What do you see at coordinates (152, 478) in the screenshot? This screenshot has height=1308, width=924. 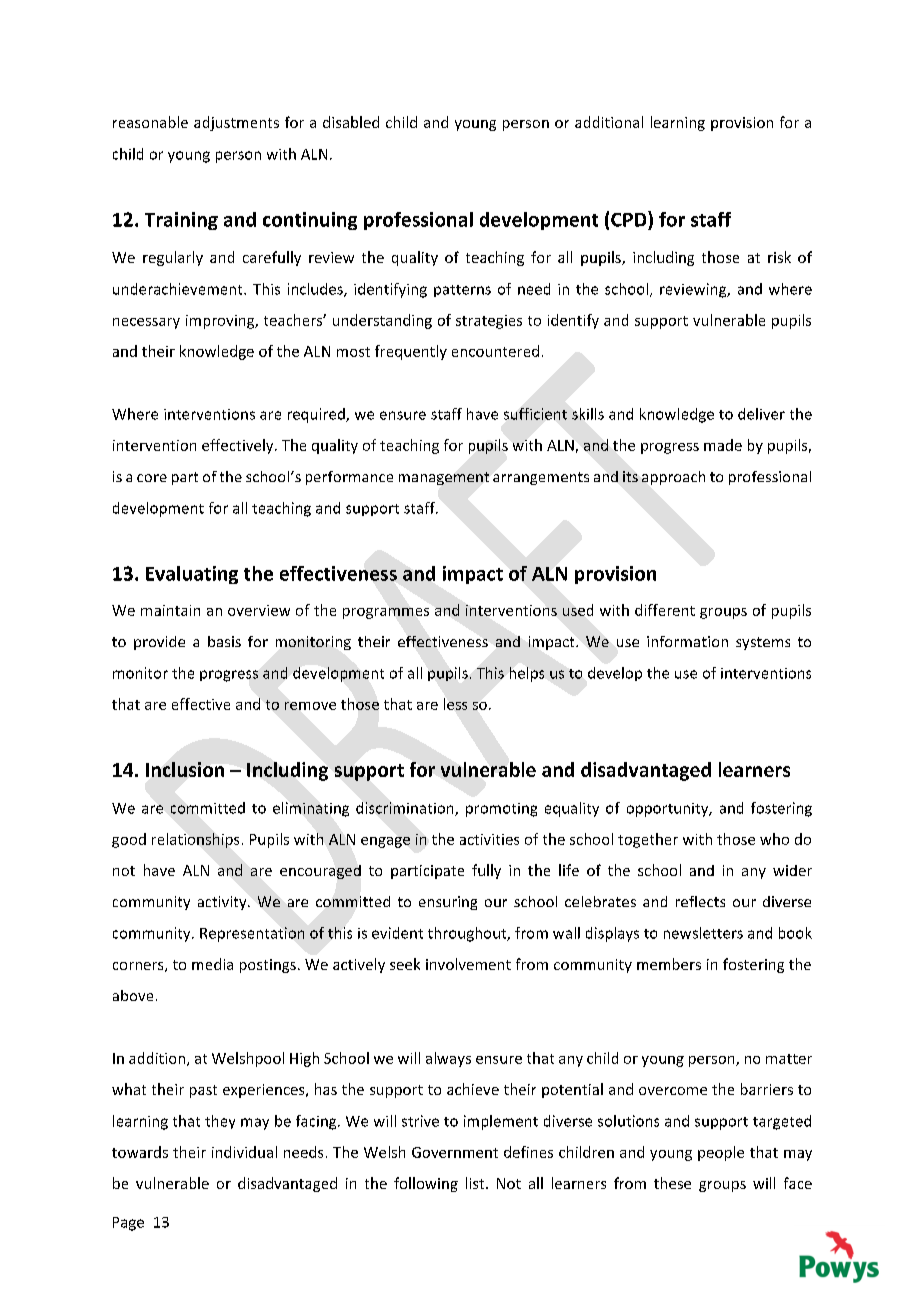 I see `core` at bounding box center [152, 478].
